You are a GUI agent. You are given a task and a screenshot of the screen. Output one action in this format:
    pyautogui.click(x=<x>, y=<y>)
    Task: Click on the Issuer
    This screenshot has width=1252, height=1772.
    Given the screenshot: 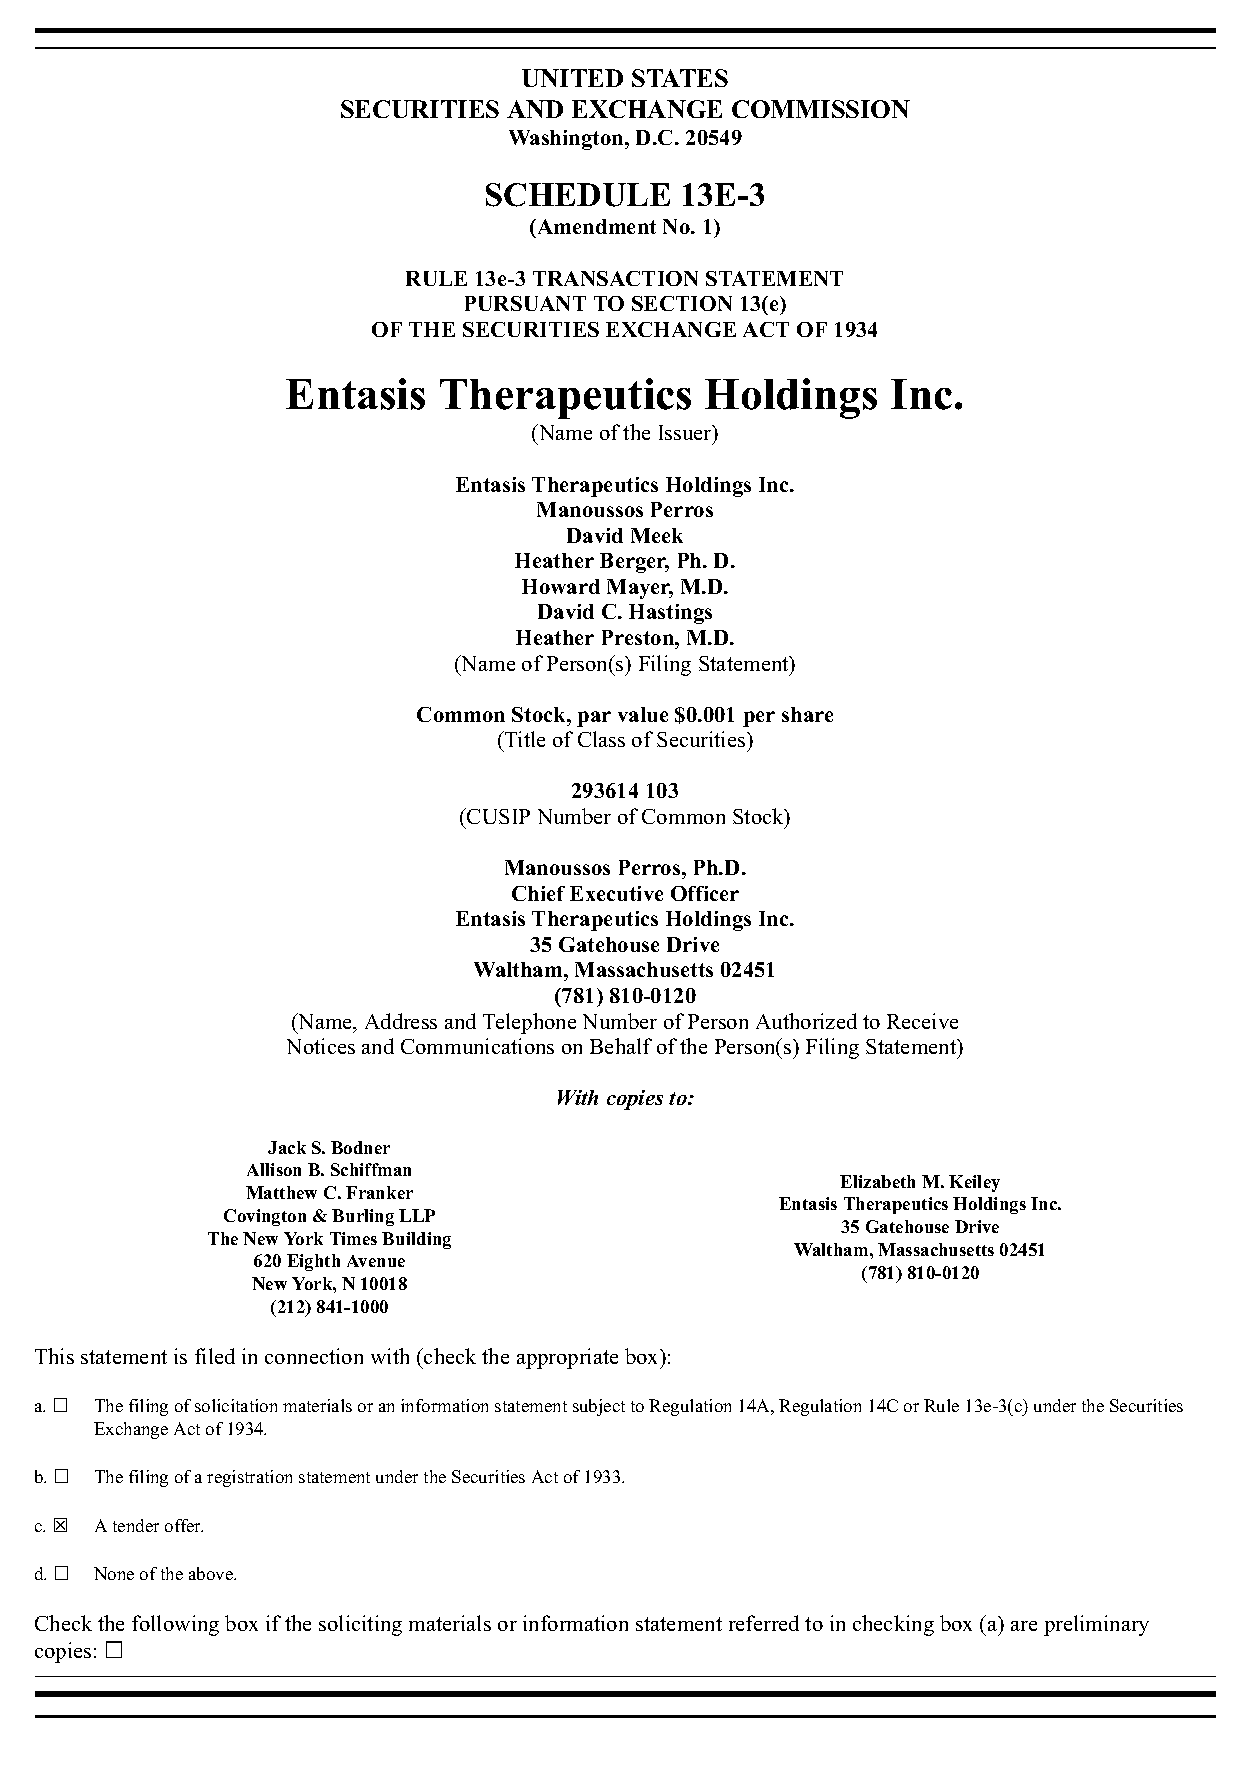 What is the action you would take?
    pyautogui.click(x=686, y=434)
